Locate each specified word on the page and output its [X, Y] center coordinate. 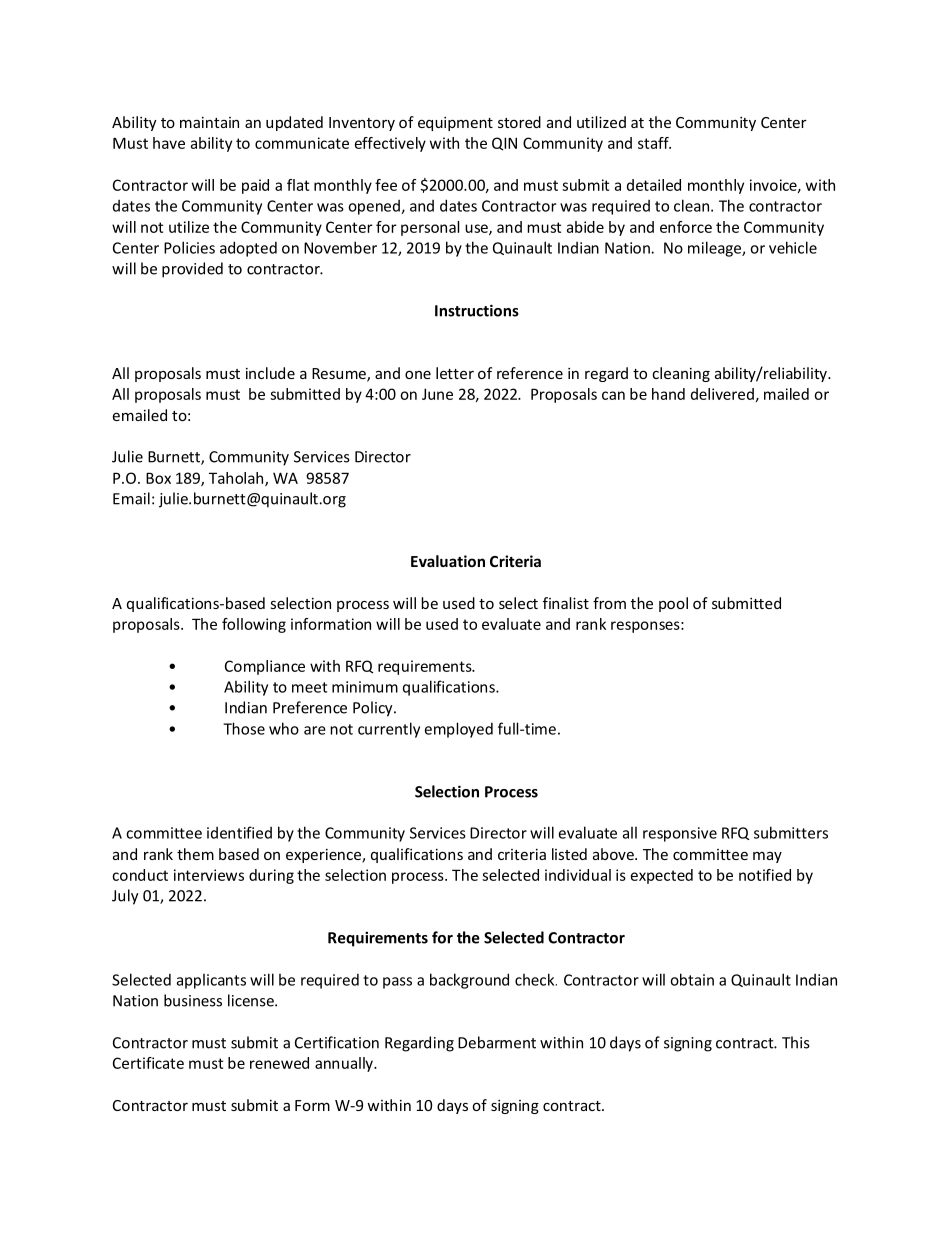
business [193, 1000]
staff [654, 143]
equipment [455, 124]
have [169, 143]
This [796, 1042]
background [469, 981]
